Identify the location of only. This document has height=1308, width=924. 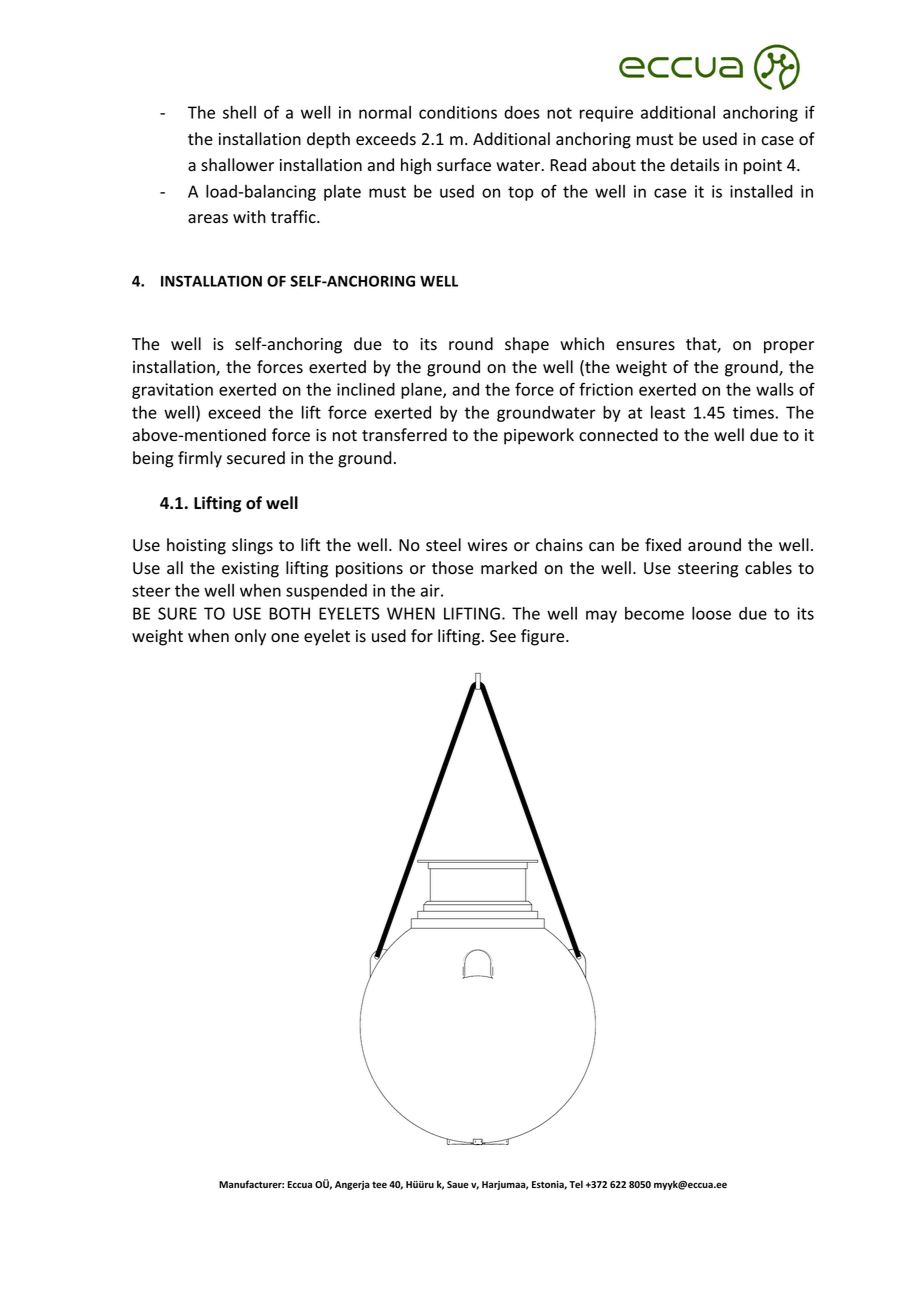
(250, 637).
